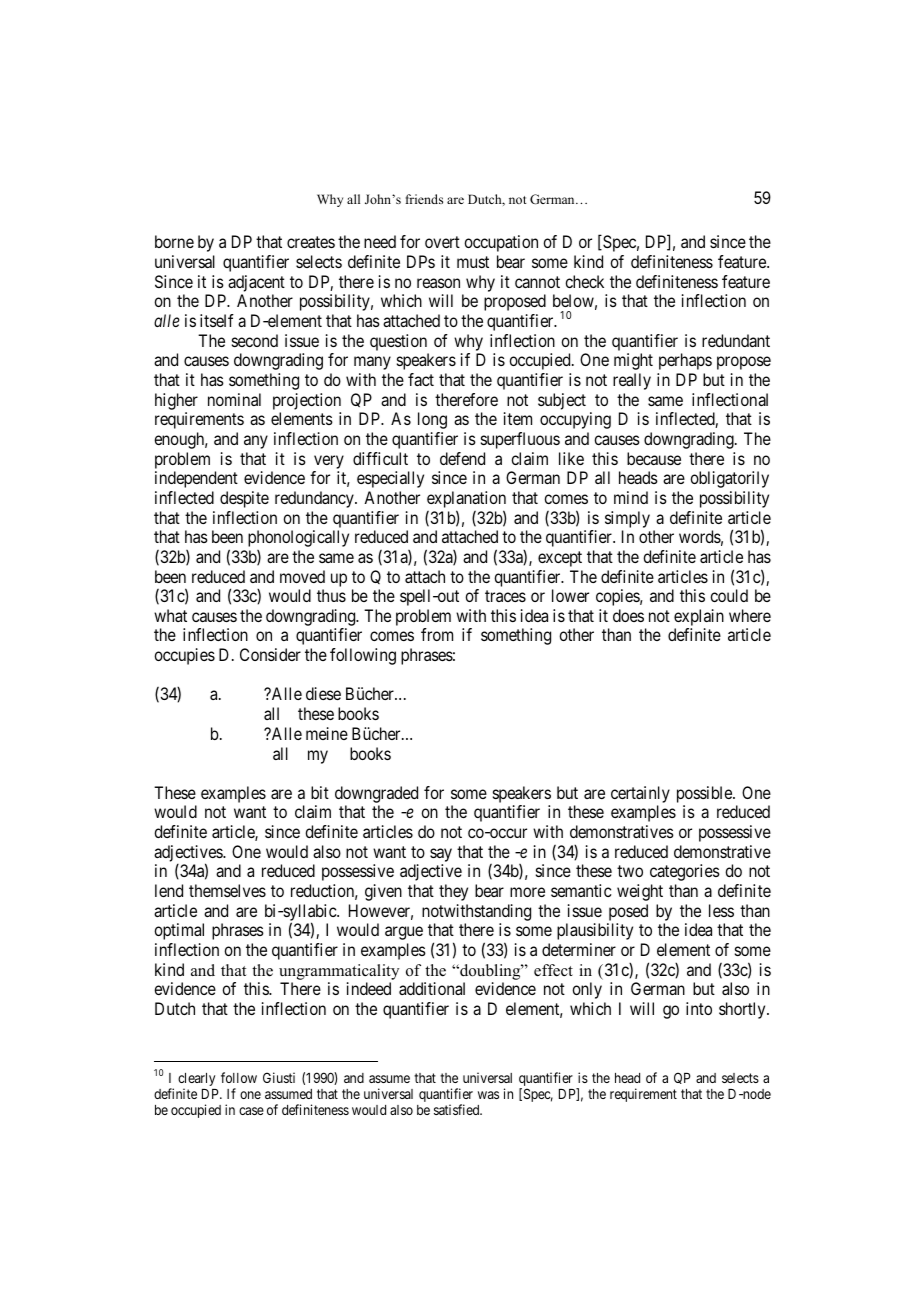 The image size is (924, 1308). What do you see at coordinates (699, 619) in the screenshot?
I see `explain` at bounding box center [699, 619].
